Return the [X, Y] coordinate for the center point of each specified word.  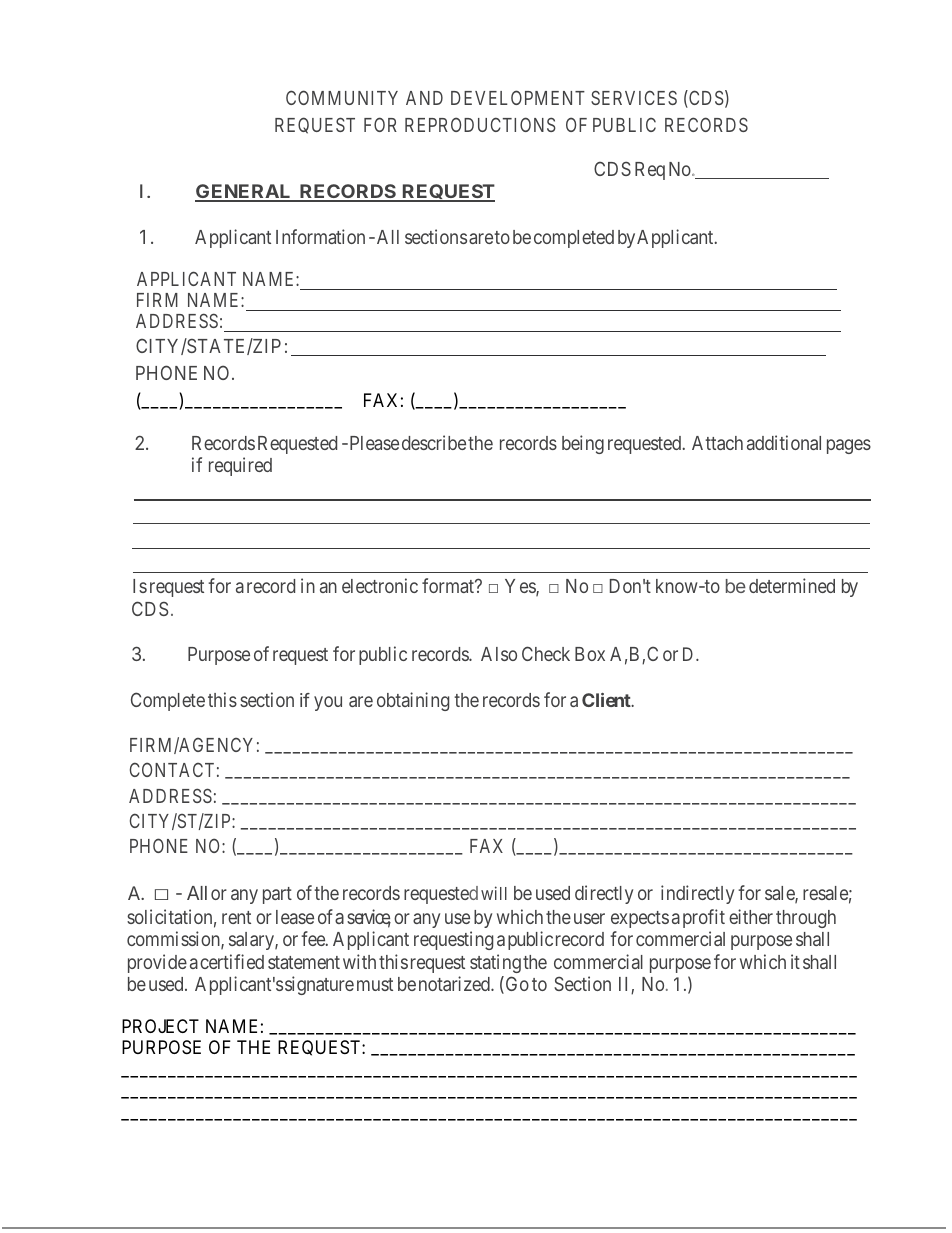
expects [640, 919]
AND [424, 98]
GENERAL [244, 192]
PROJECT [160, 1026]
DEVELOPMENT [518, 97]
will [494, 893]
